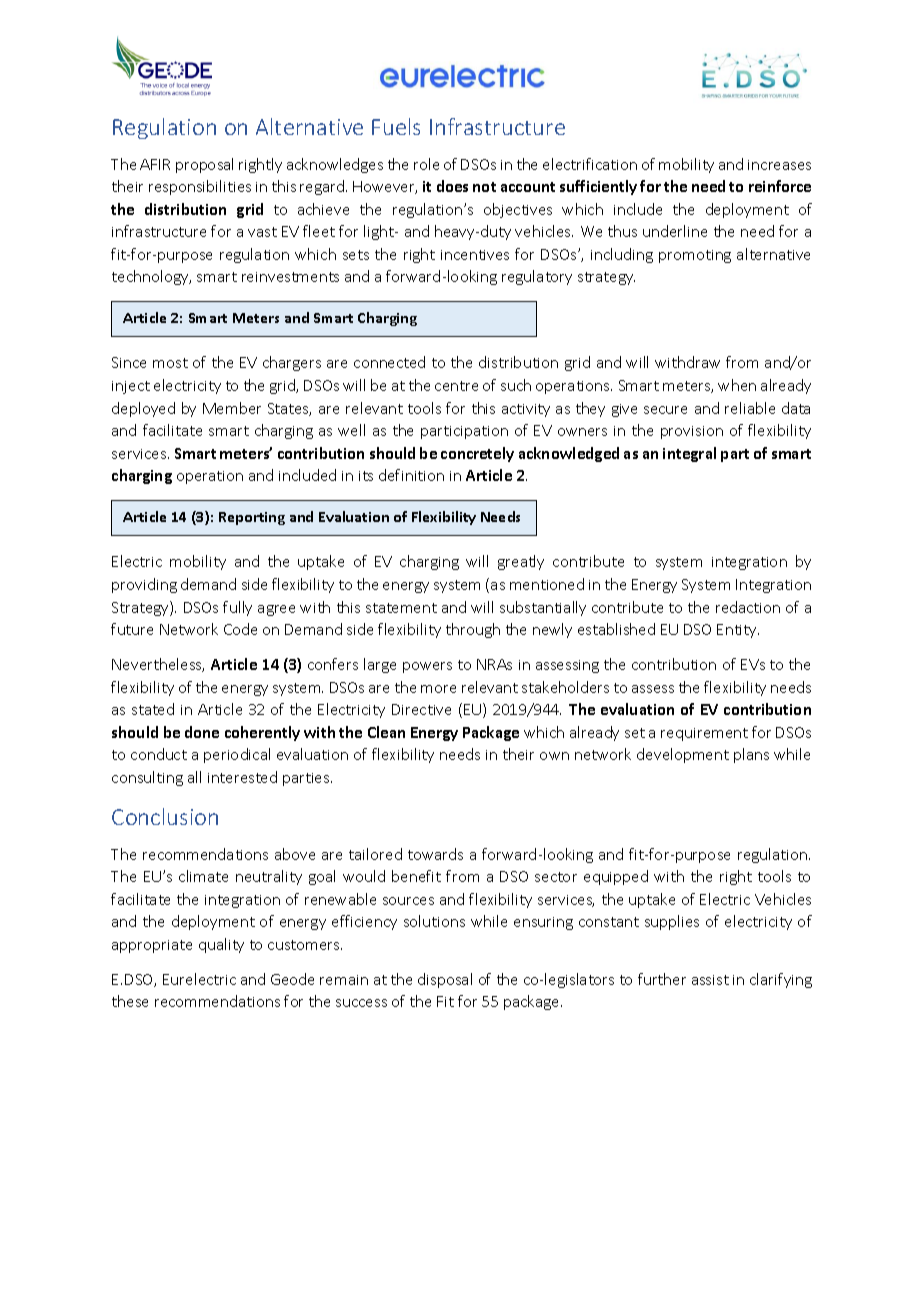 Image resolution: width=924 pixels, height=1308 pixels. What do you see at coordinates (521, 562) in the screenshot?
I see `greatly` at bounding box center [521, 562].
